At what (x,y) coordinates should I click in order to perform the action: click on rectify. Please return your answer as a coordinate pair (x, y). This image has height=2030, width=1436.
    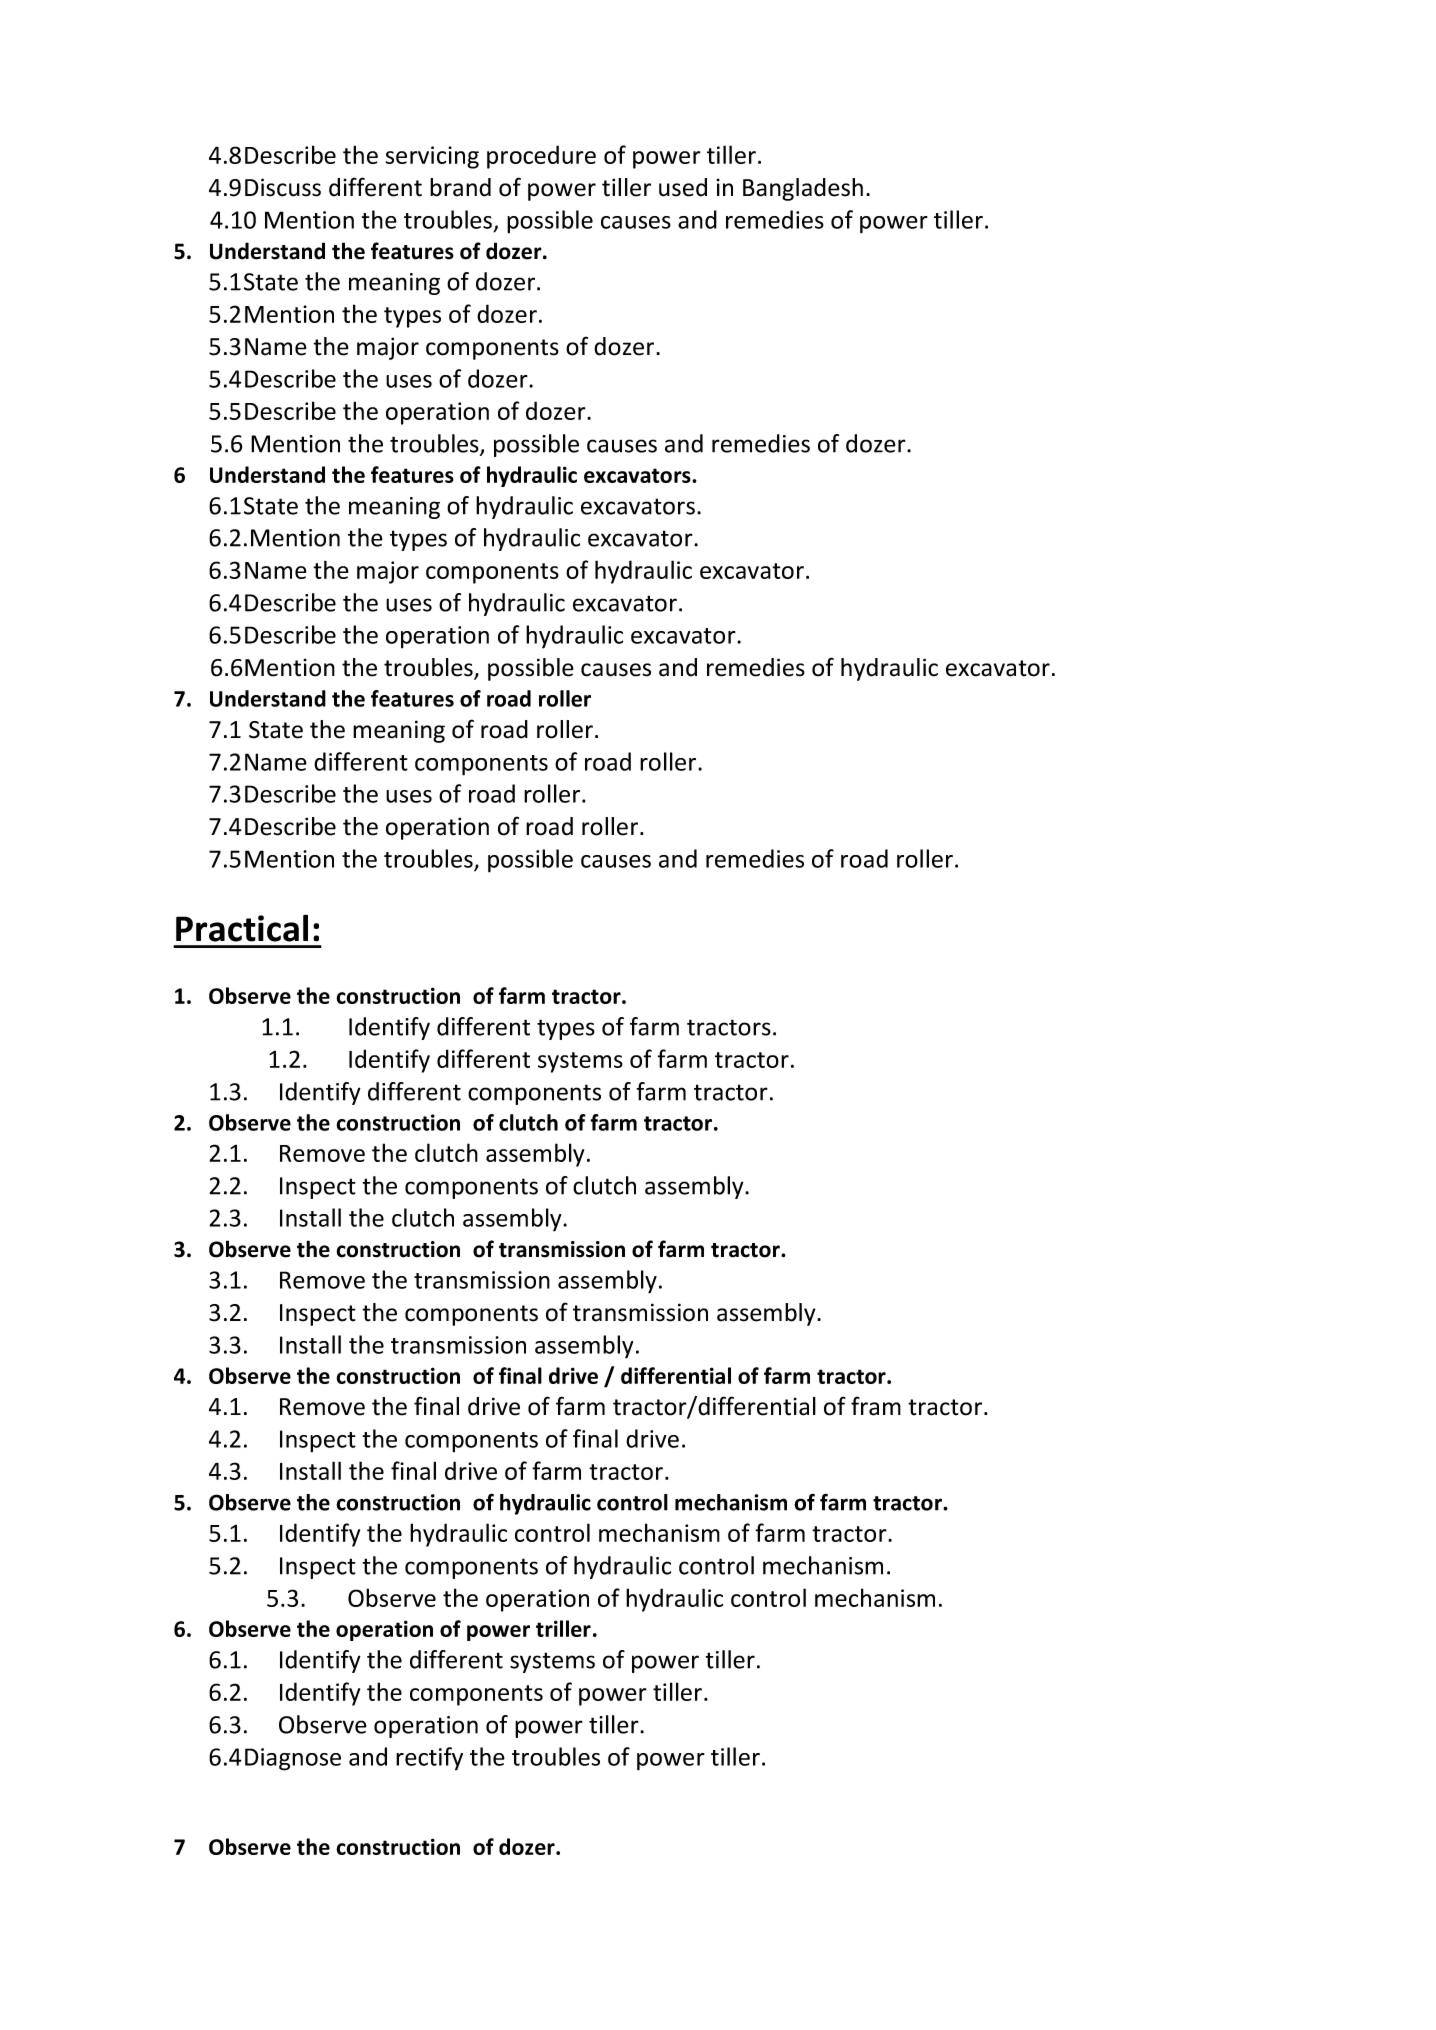
    Looking at the image, I should click on (429, 1759).
